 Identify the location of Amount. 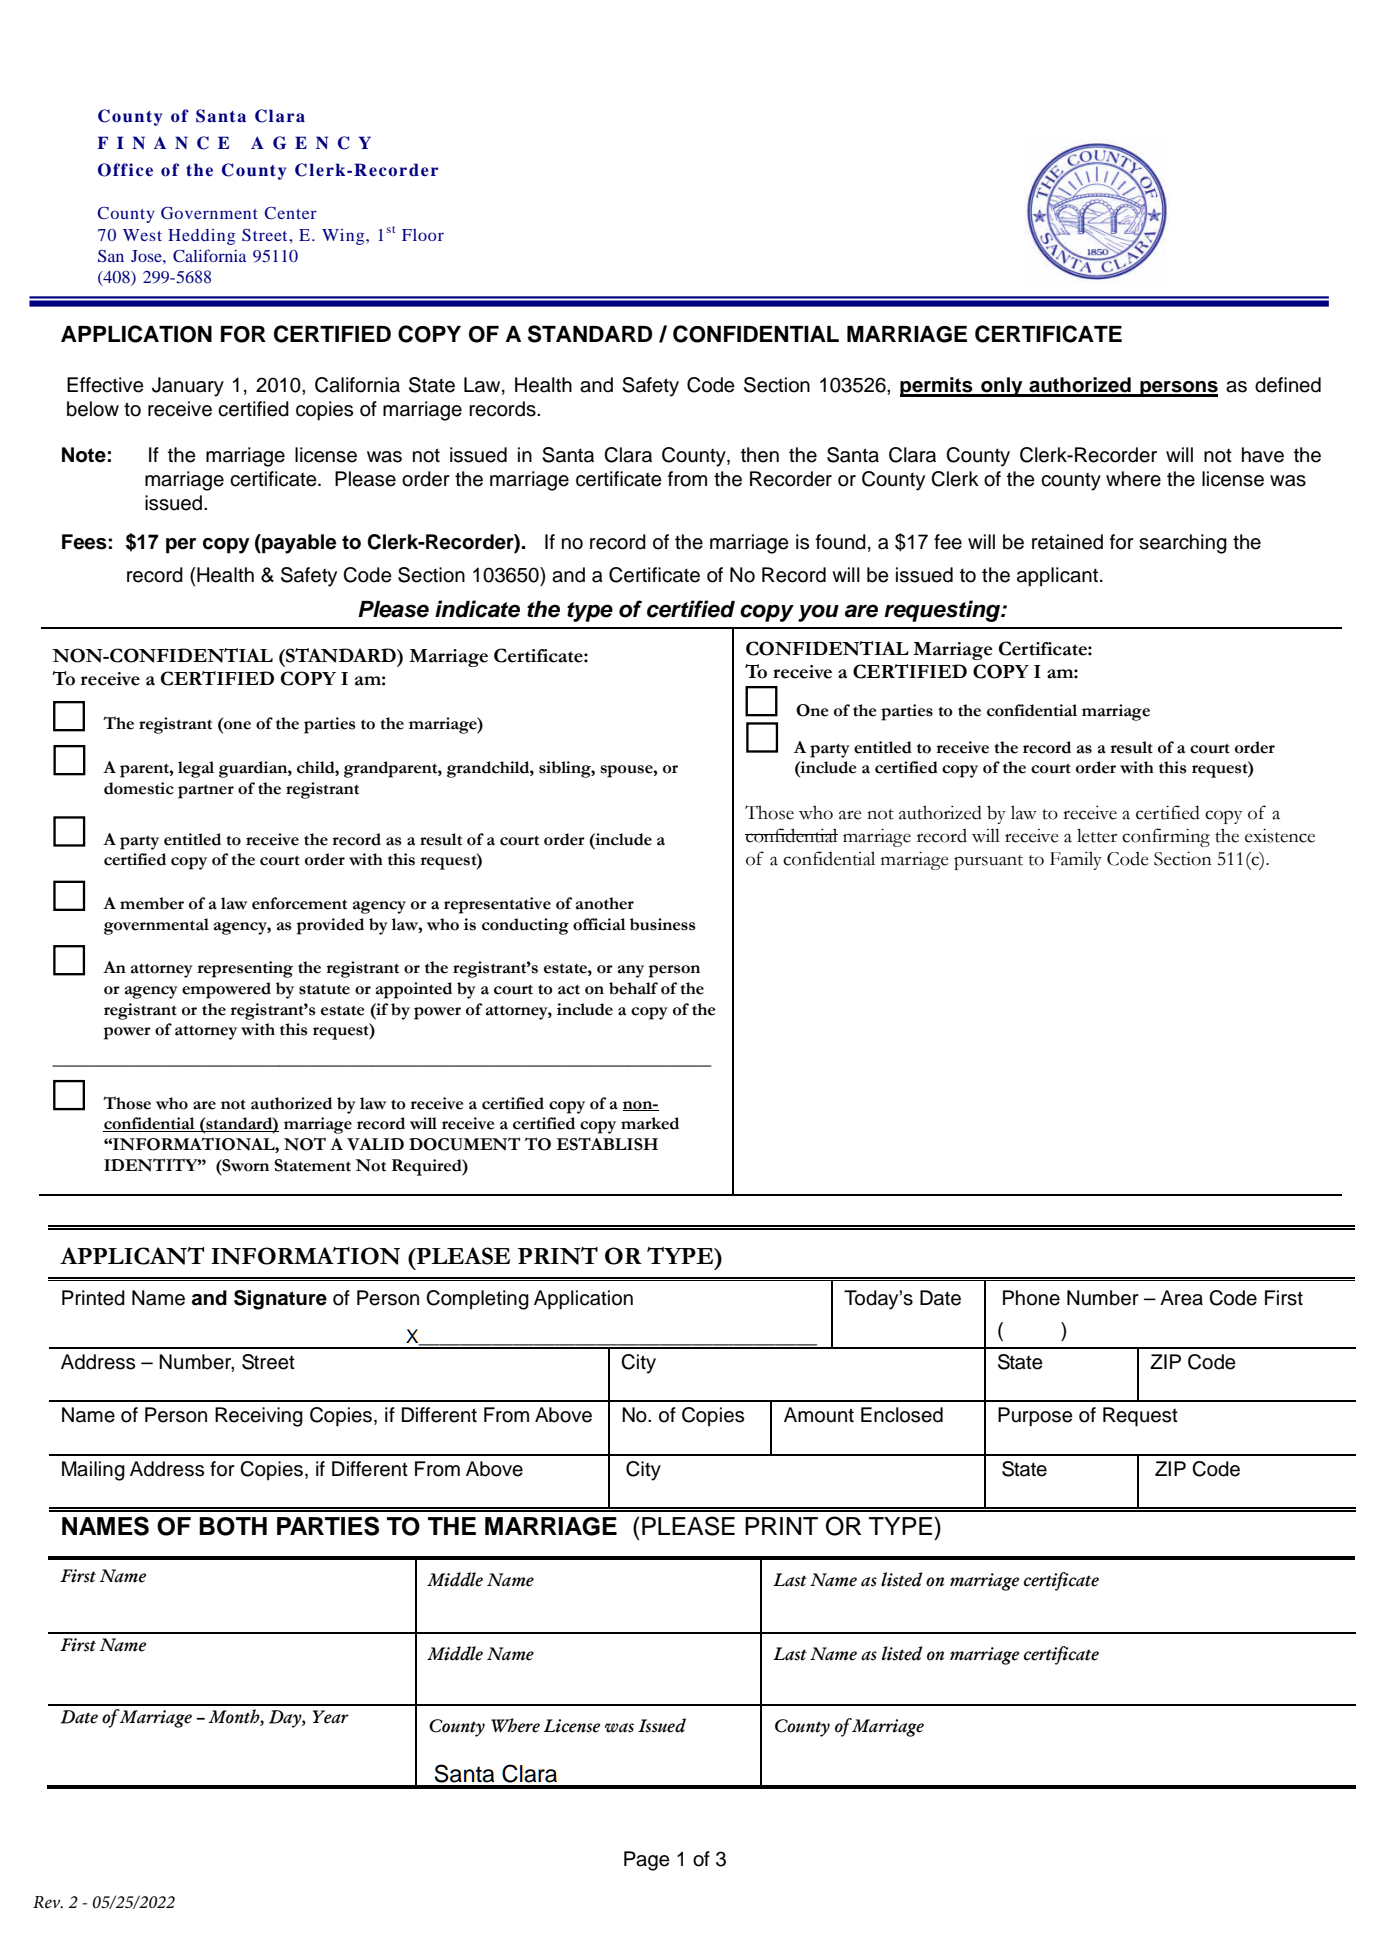
(819, 1415).
